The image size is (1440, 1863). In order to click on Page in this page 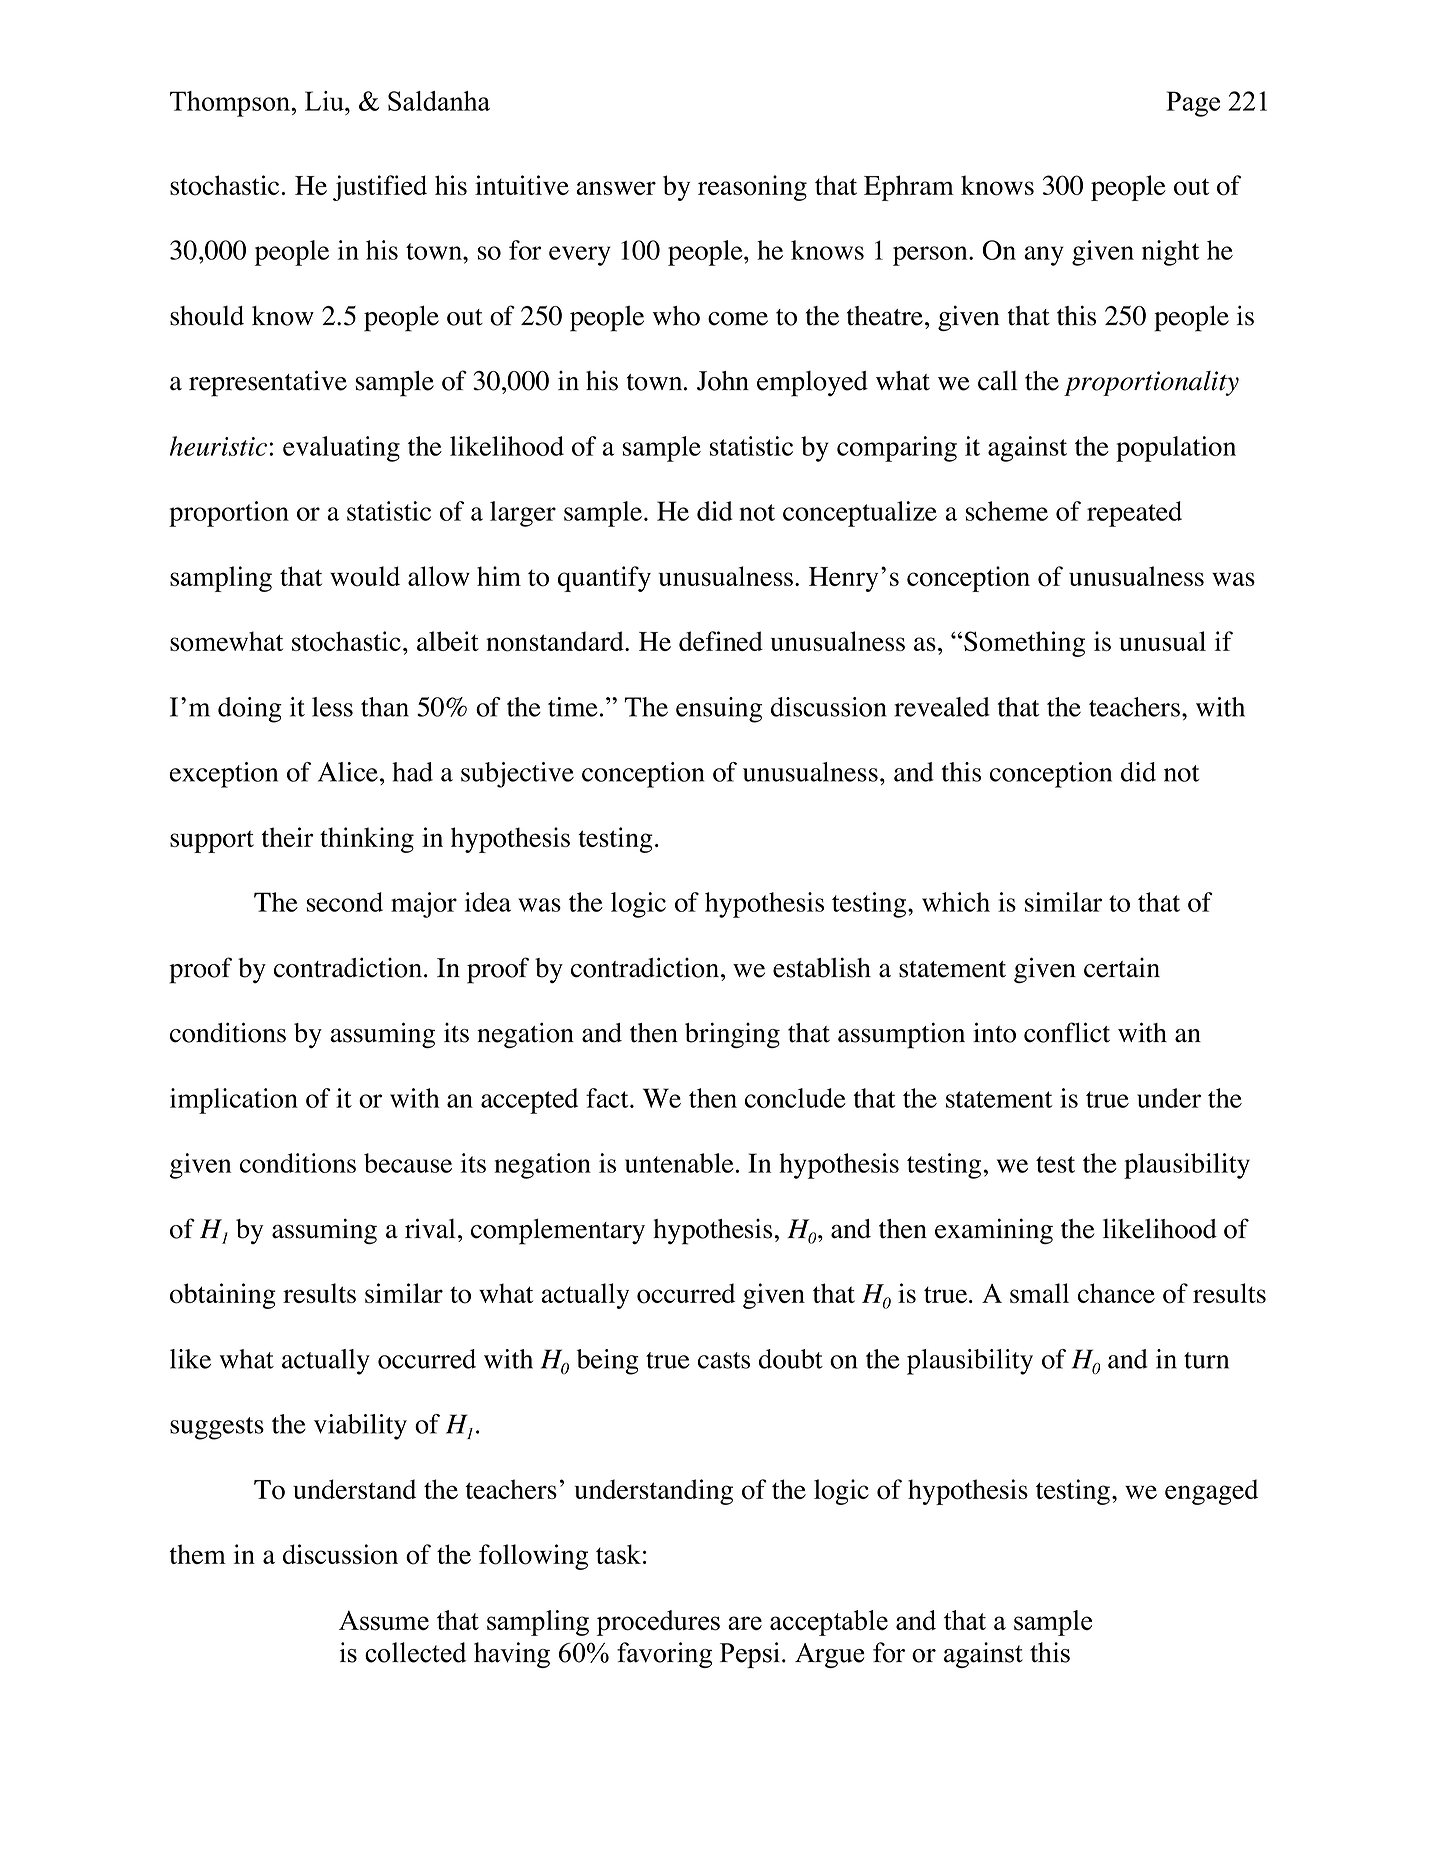, I will do `click(1193, 104)`.
